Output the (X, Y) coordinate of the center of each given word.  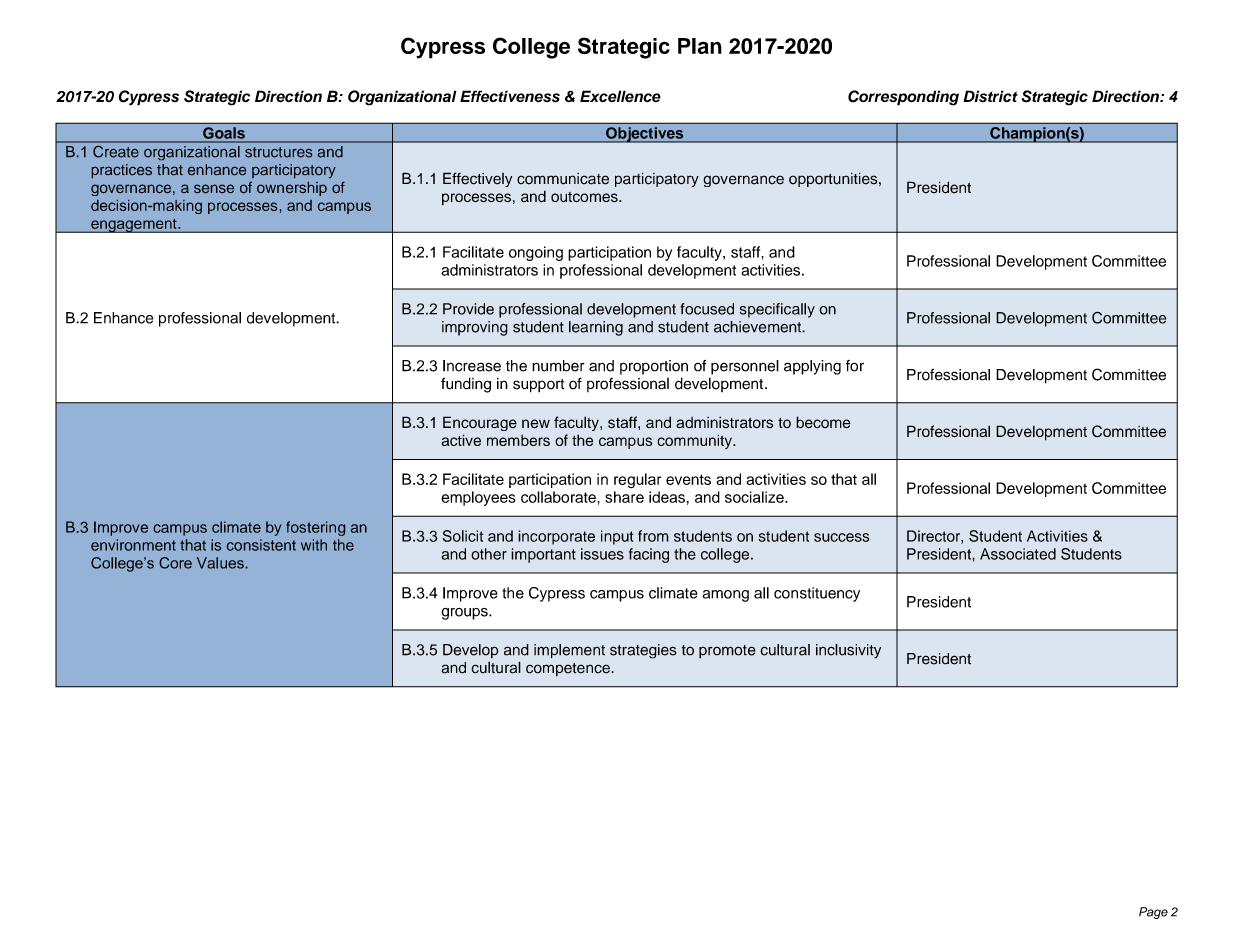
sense (214, 188)
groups (465, 614)
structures (278, 152)
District (990, 96)
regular (637, 480)
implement (569, 651)
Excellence (620, 96)
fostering (315, 528)
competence (569, 670)
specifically (777, 310)
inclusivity (848, 651)
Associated (1018, 554)
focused (707, 309)
